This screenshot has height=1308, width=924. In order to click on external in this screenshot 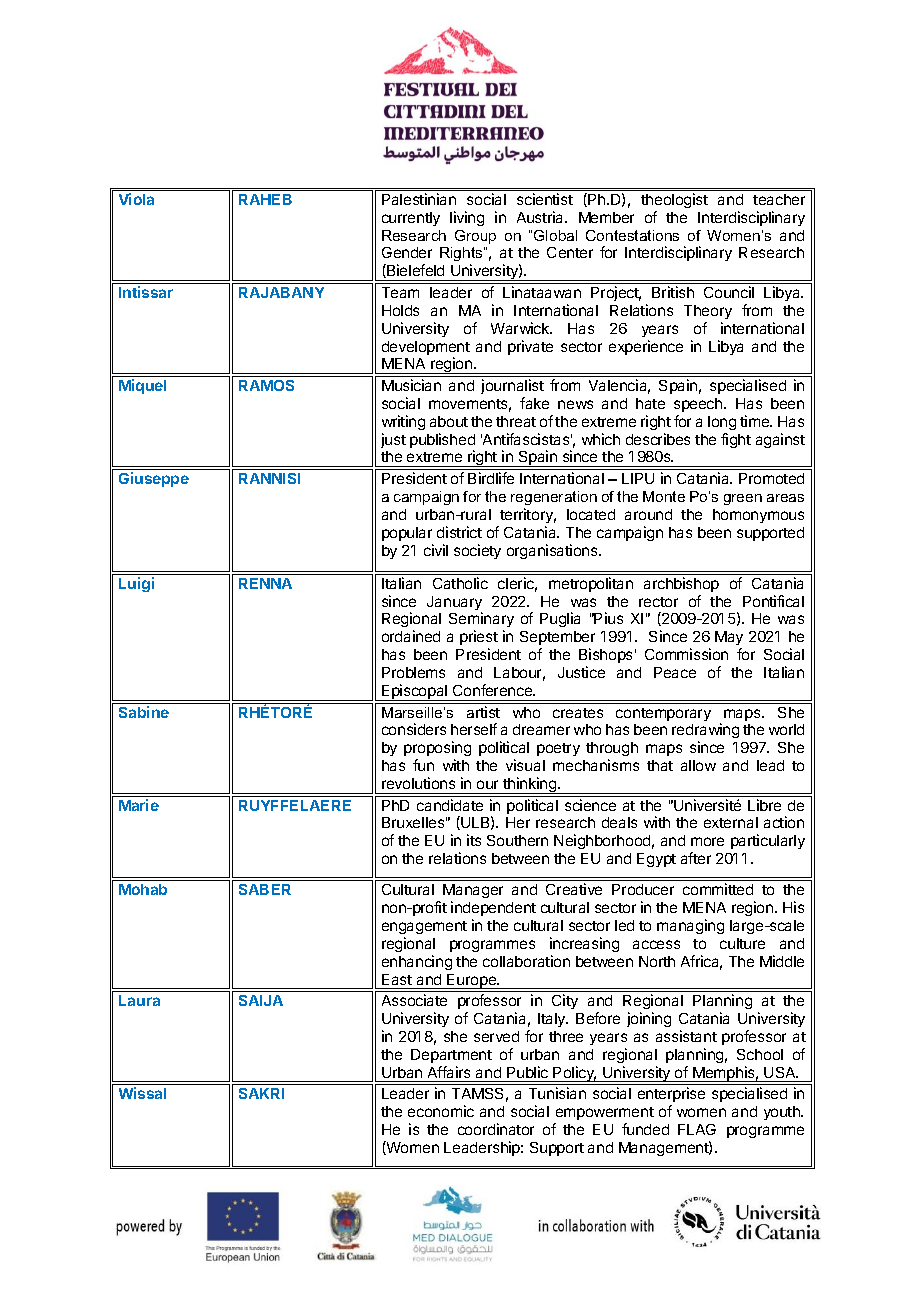, I will do `click(731, 822)`.
